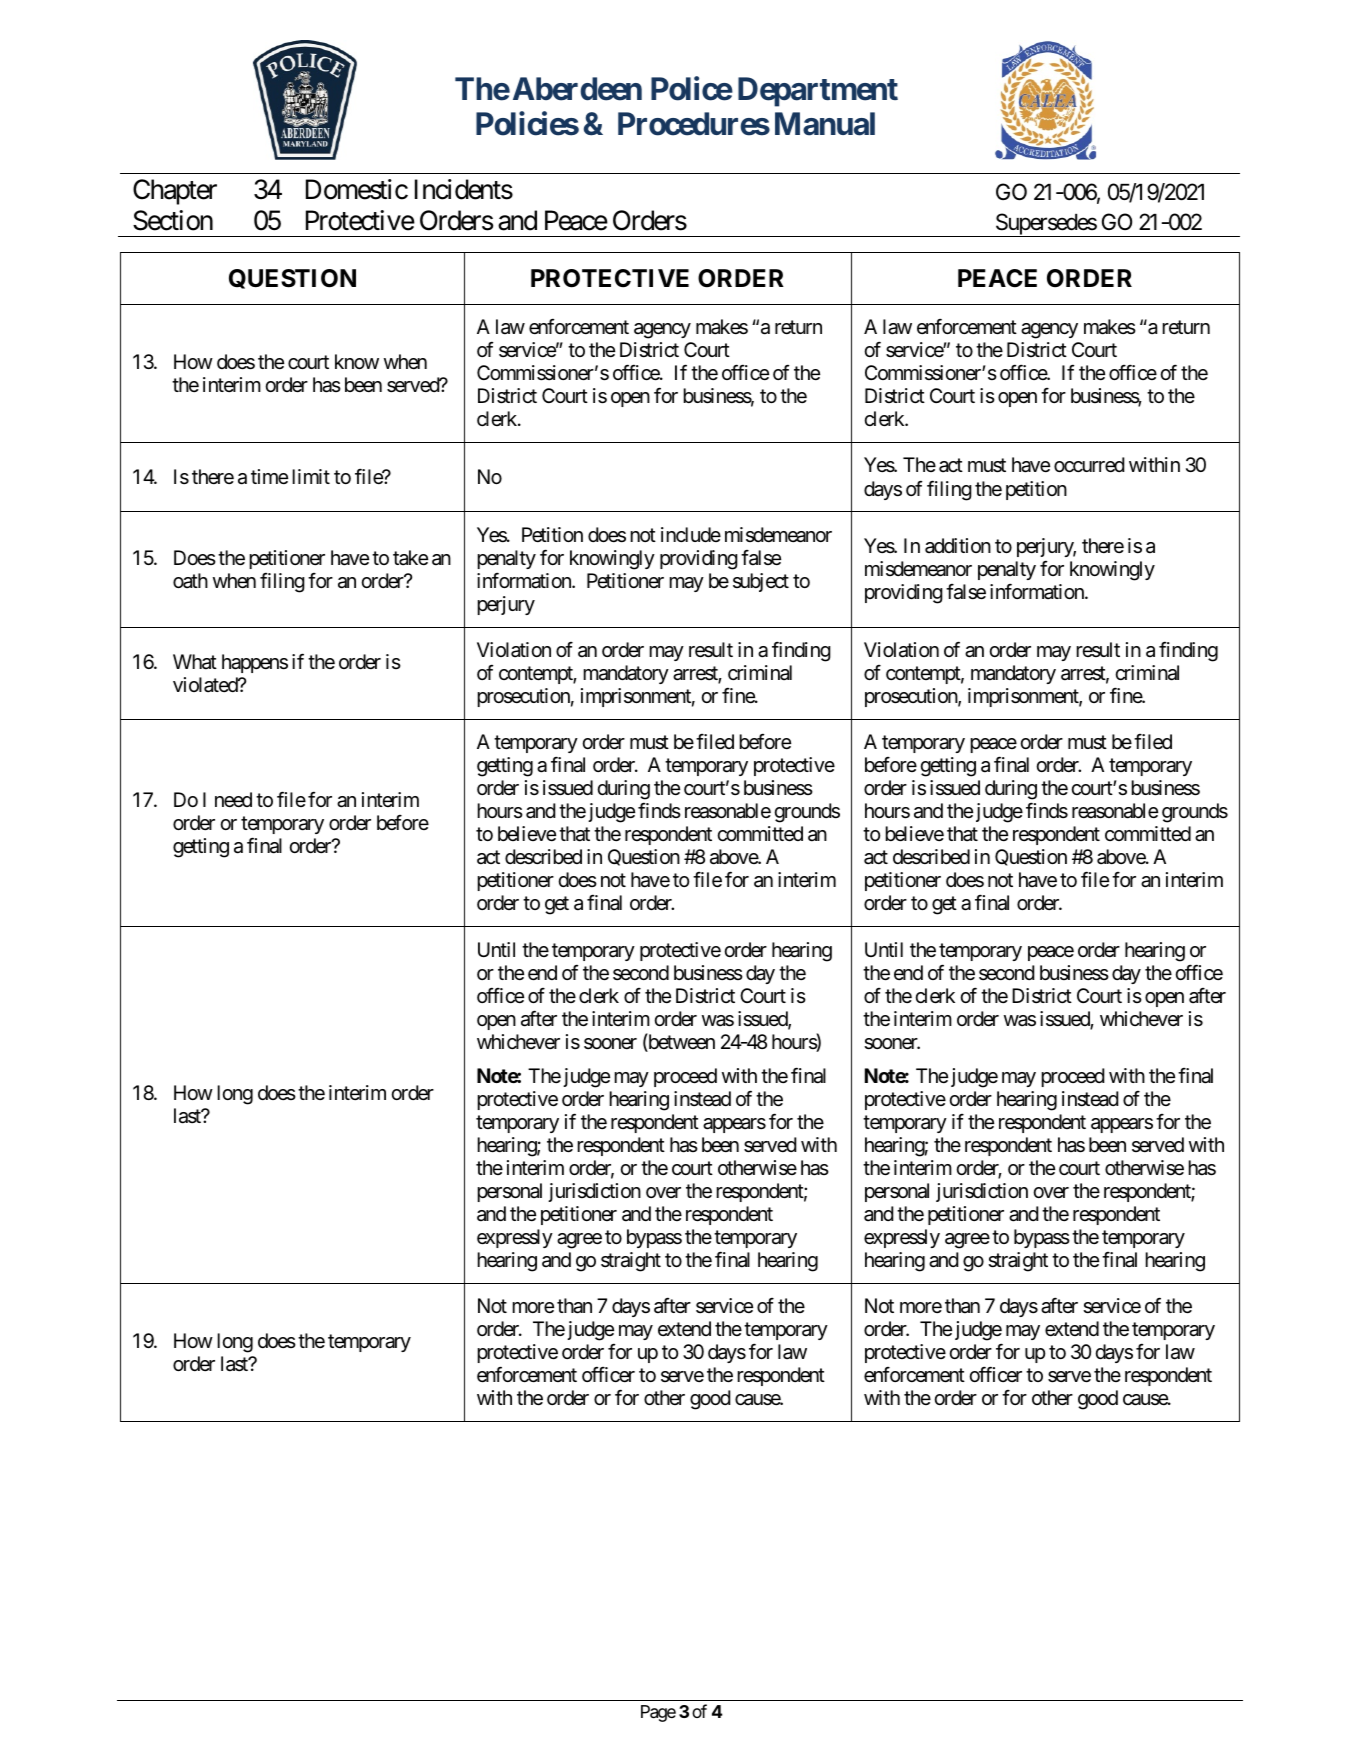 Image resolution: width=1360 pixels, height=1760 pixels. Describe the element at coordinates (311, 476) in the page. I see `limit` at that location.
